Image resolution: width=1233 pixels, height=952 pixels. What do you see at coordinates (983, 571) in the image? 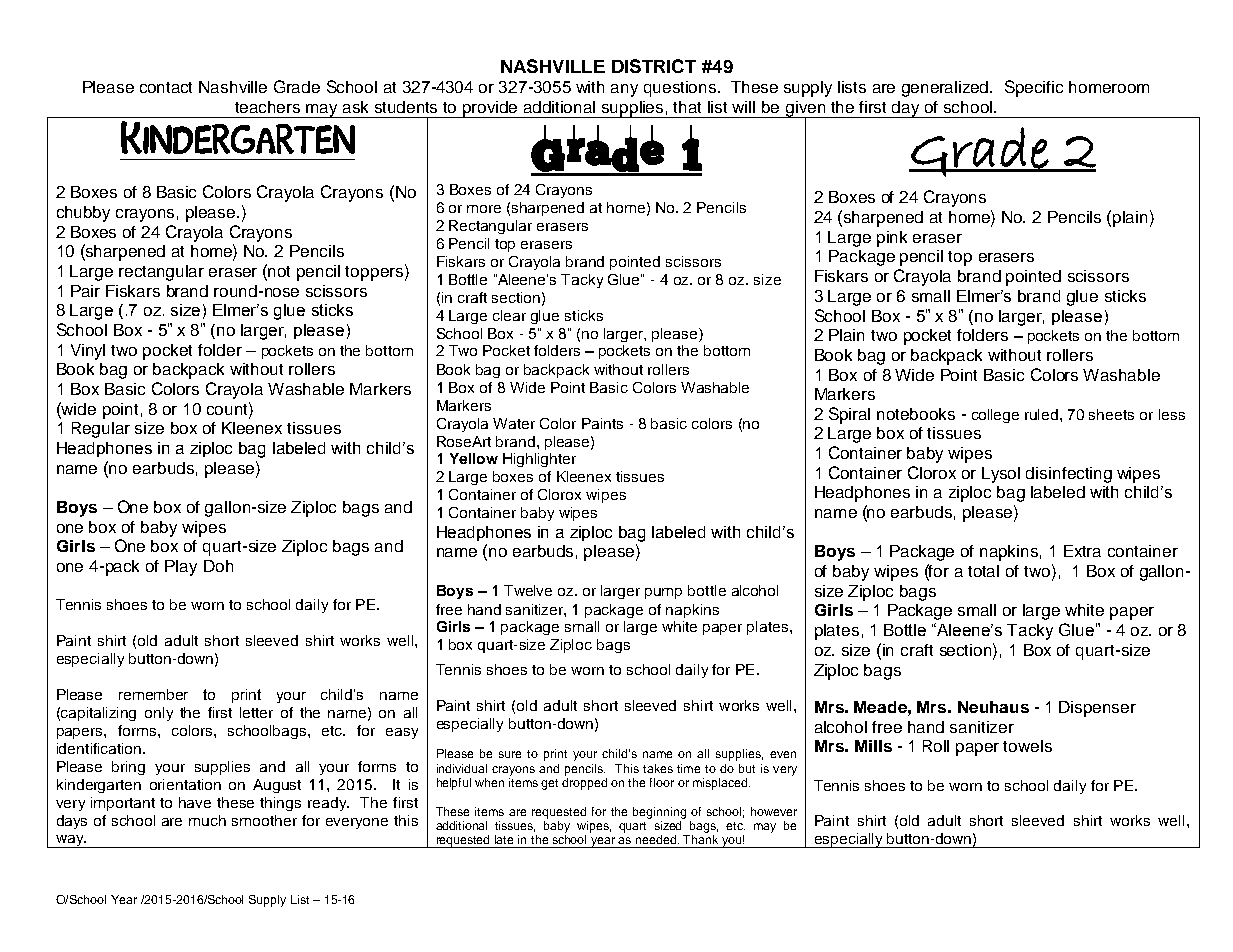
I see `total` at bounding box center [983, 571].
